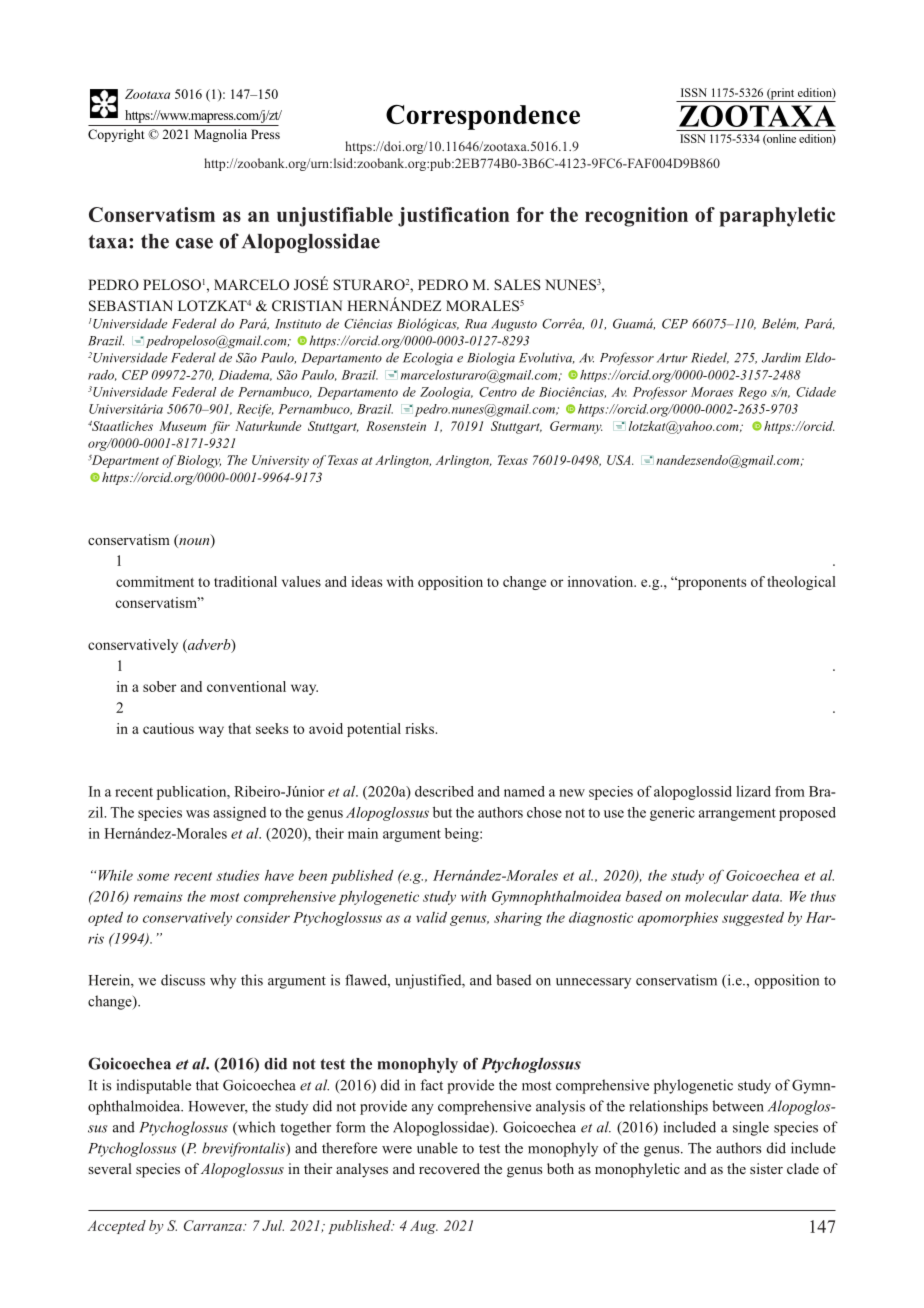 The width and height of the screenshot is (924, 1308). I want to click on but, so click(442, 812).
